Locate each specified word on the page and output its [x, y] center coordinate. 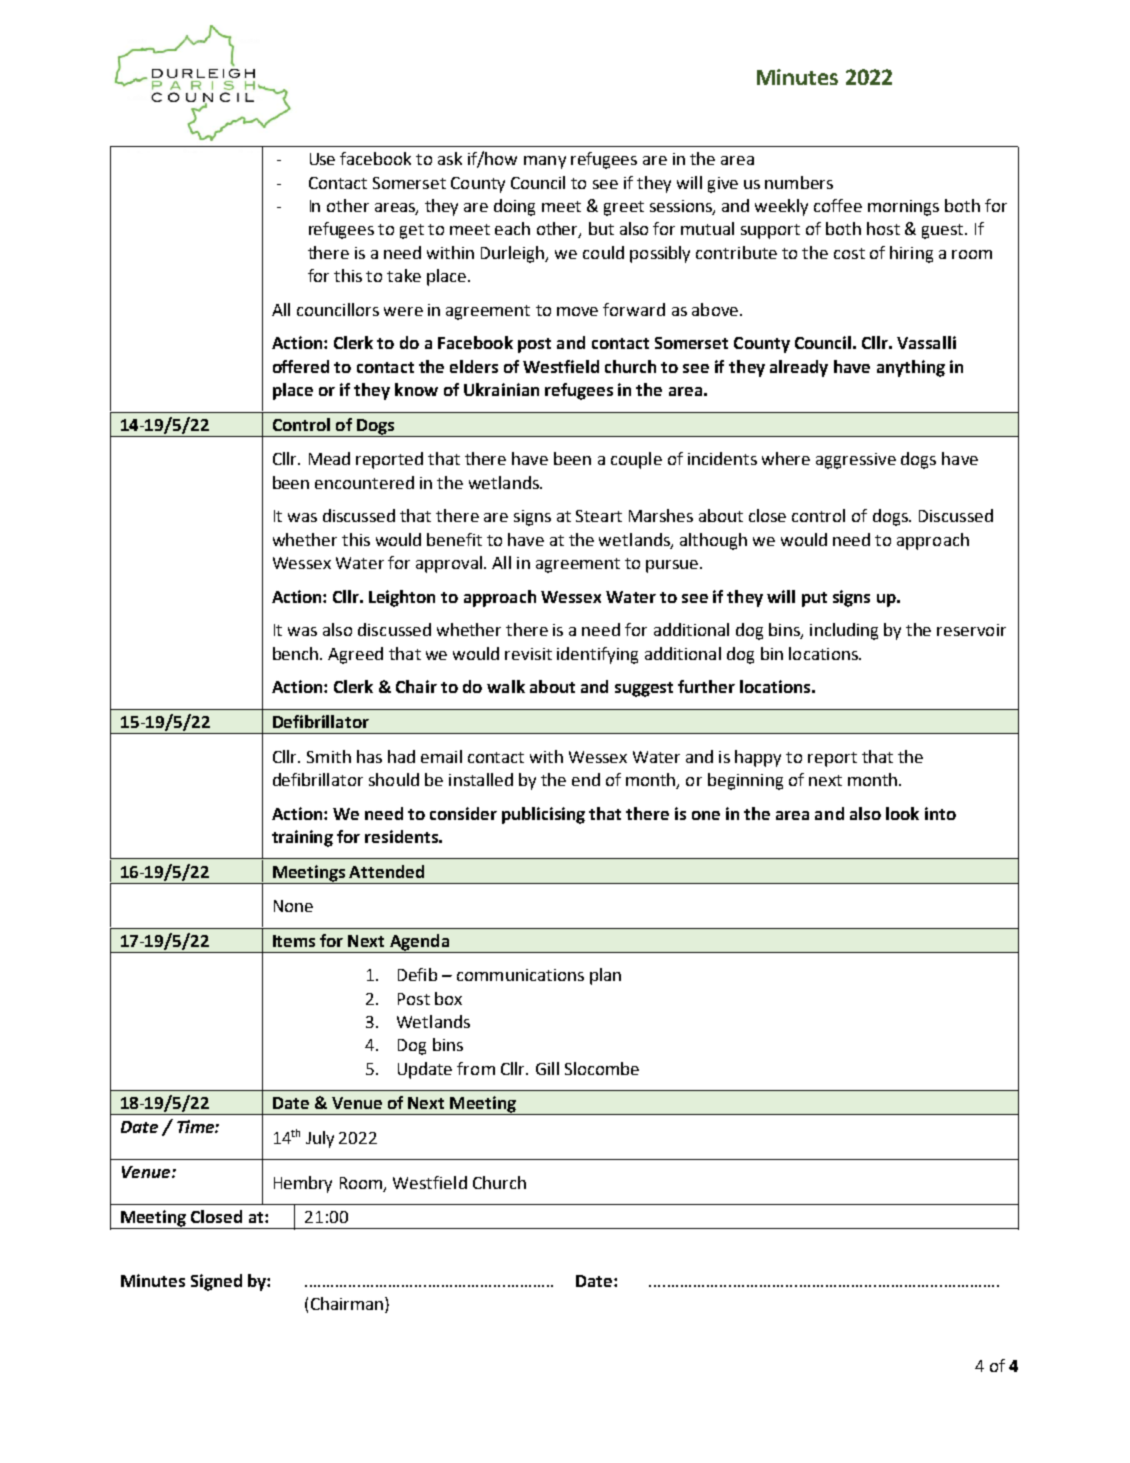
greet [624, 208]
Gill [547, 1068]
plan [605, 976]
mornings [903, 208]
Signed [216, 1282]
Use [322, 159]
